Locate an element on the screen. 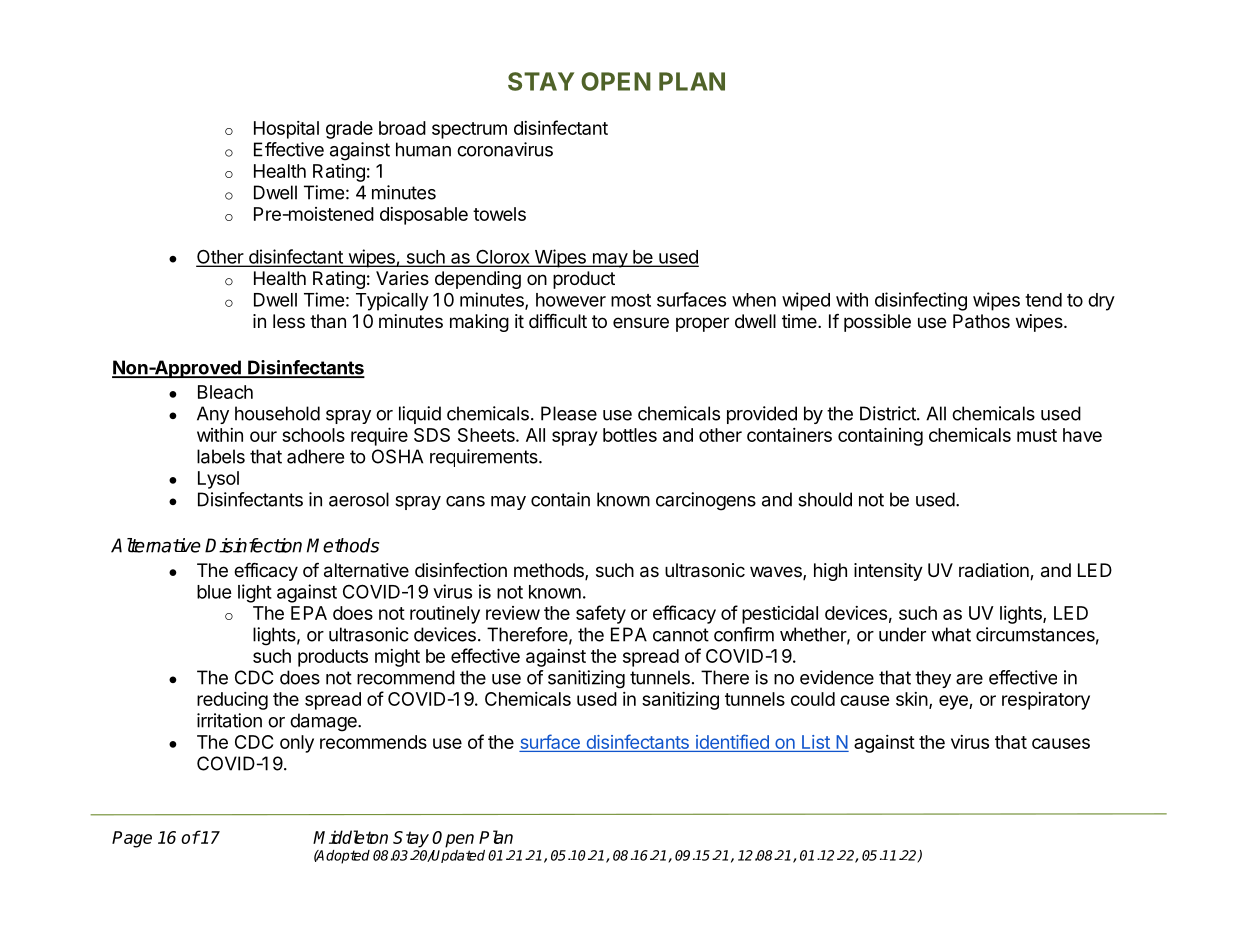  carcinogens is located at coordinates (706, 501).
